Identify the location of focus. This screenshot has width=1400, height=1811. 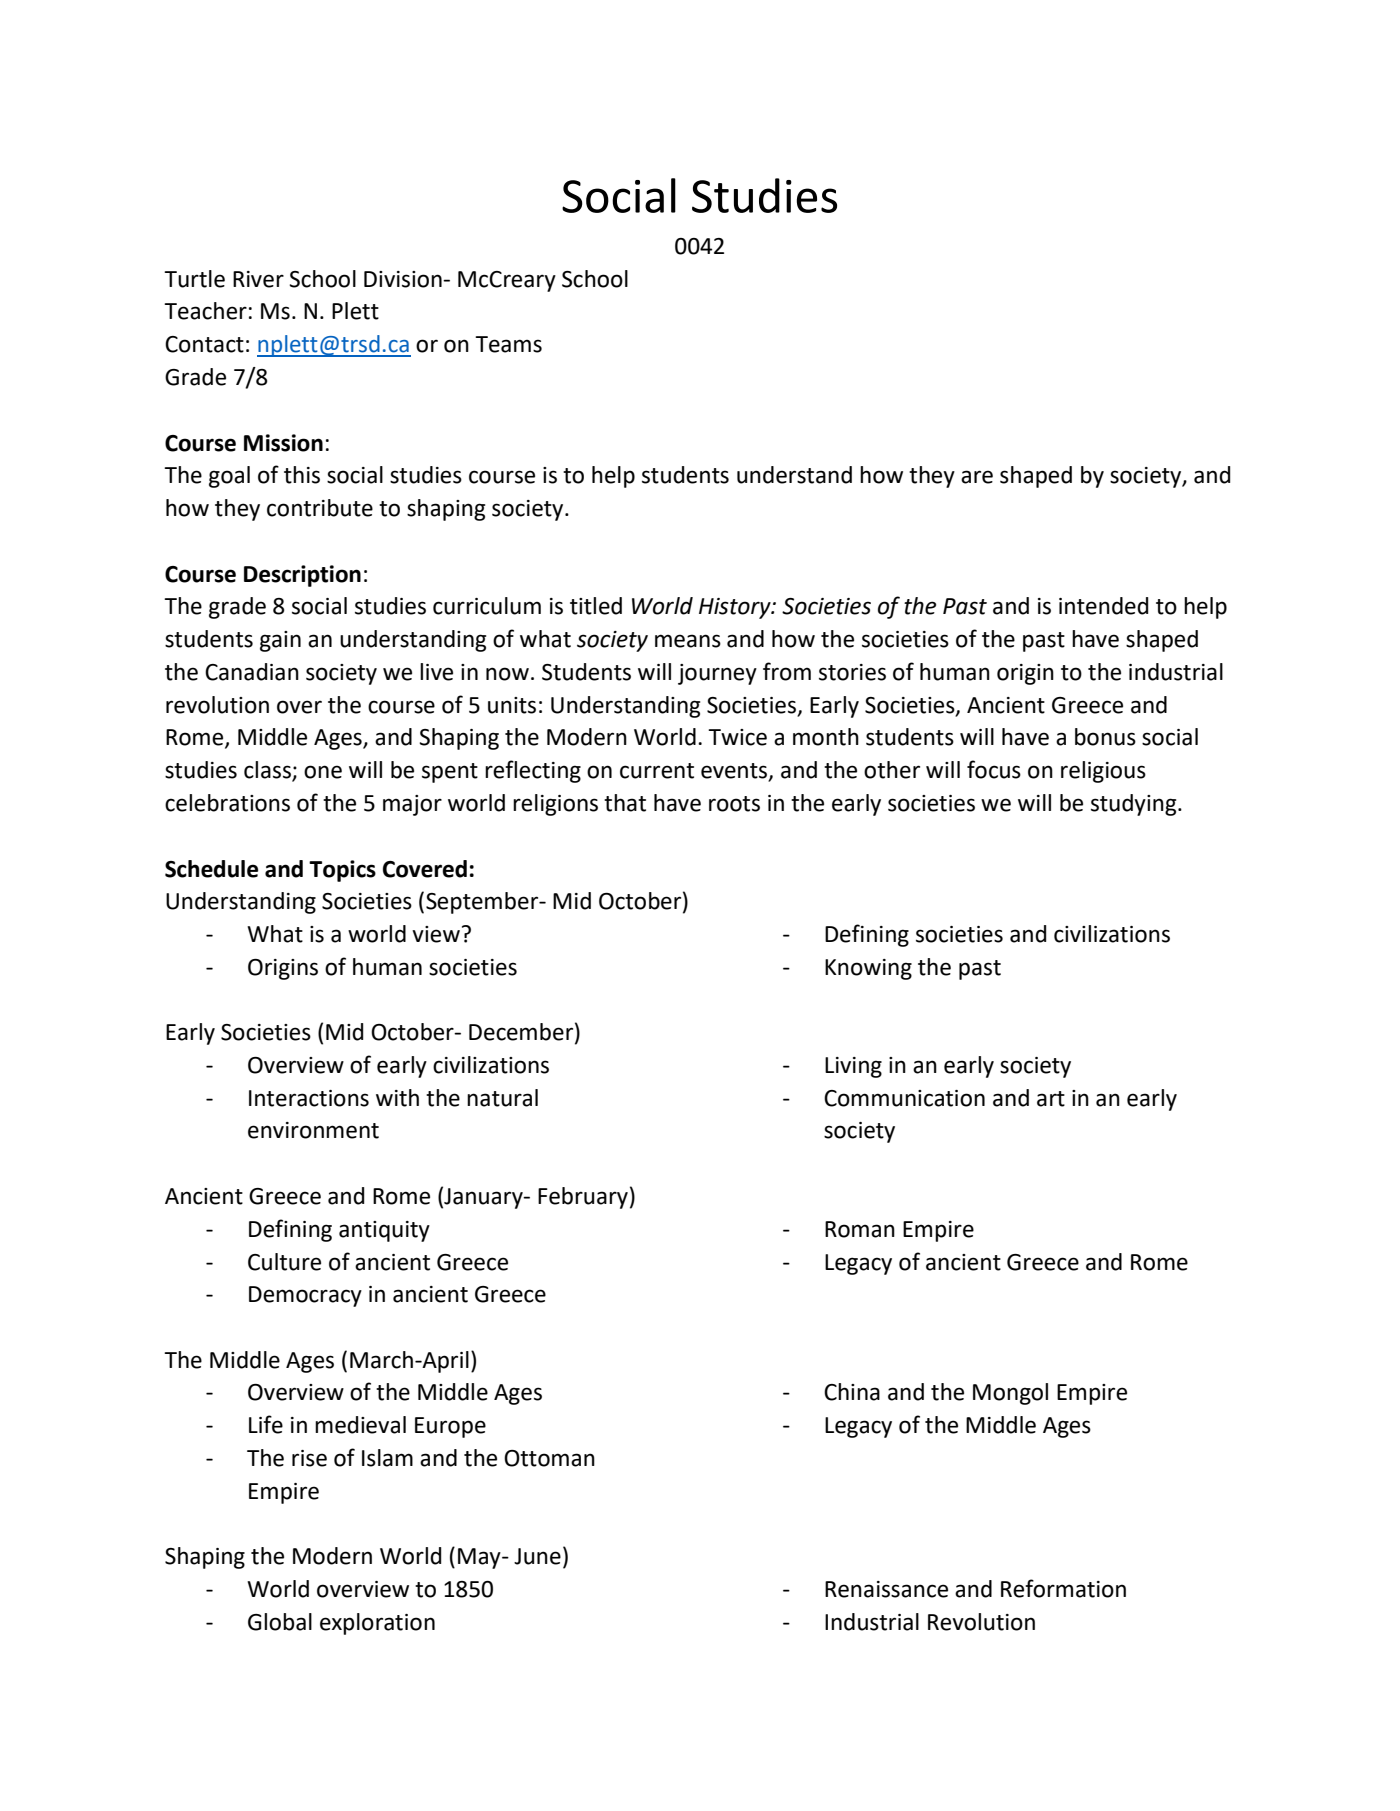
(994, 769).
